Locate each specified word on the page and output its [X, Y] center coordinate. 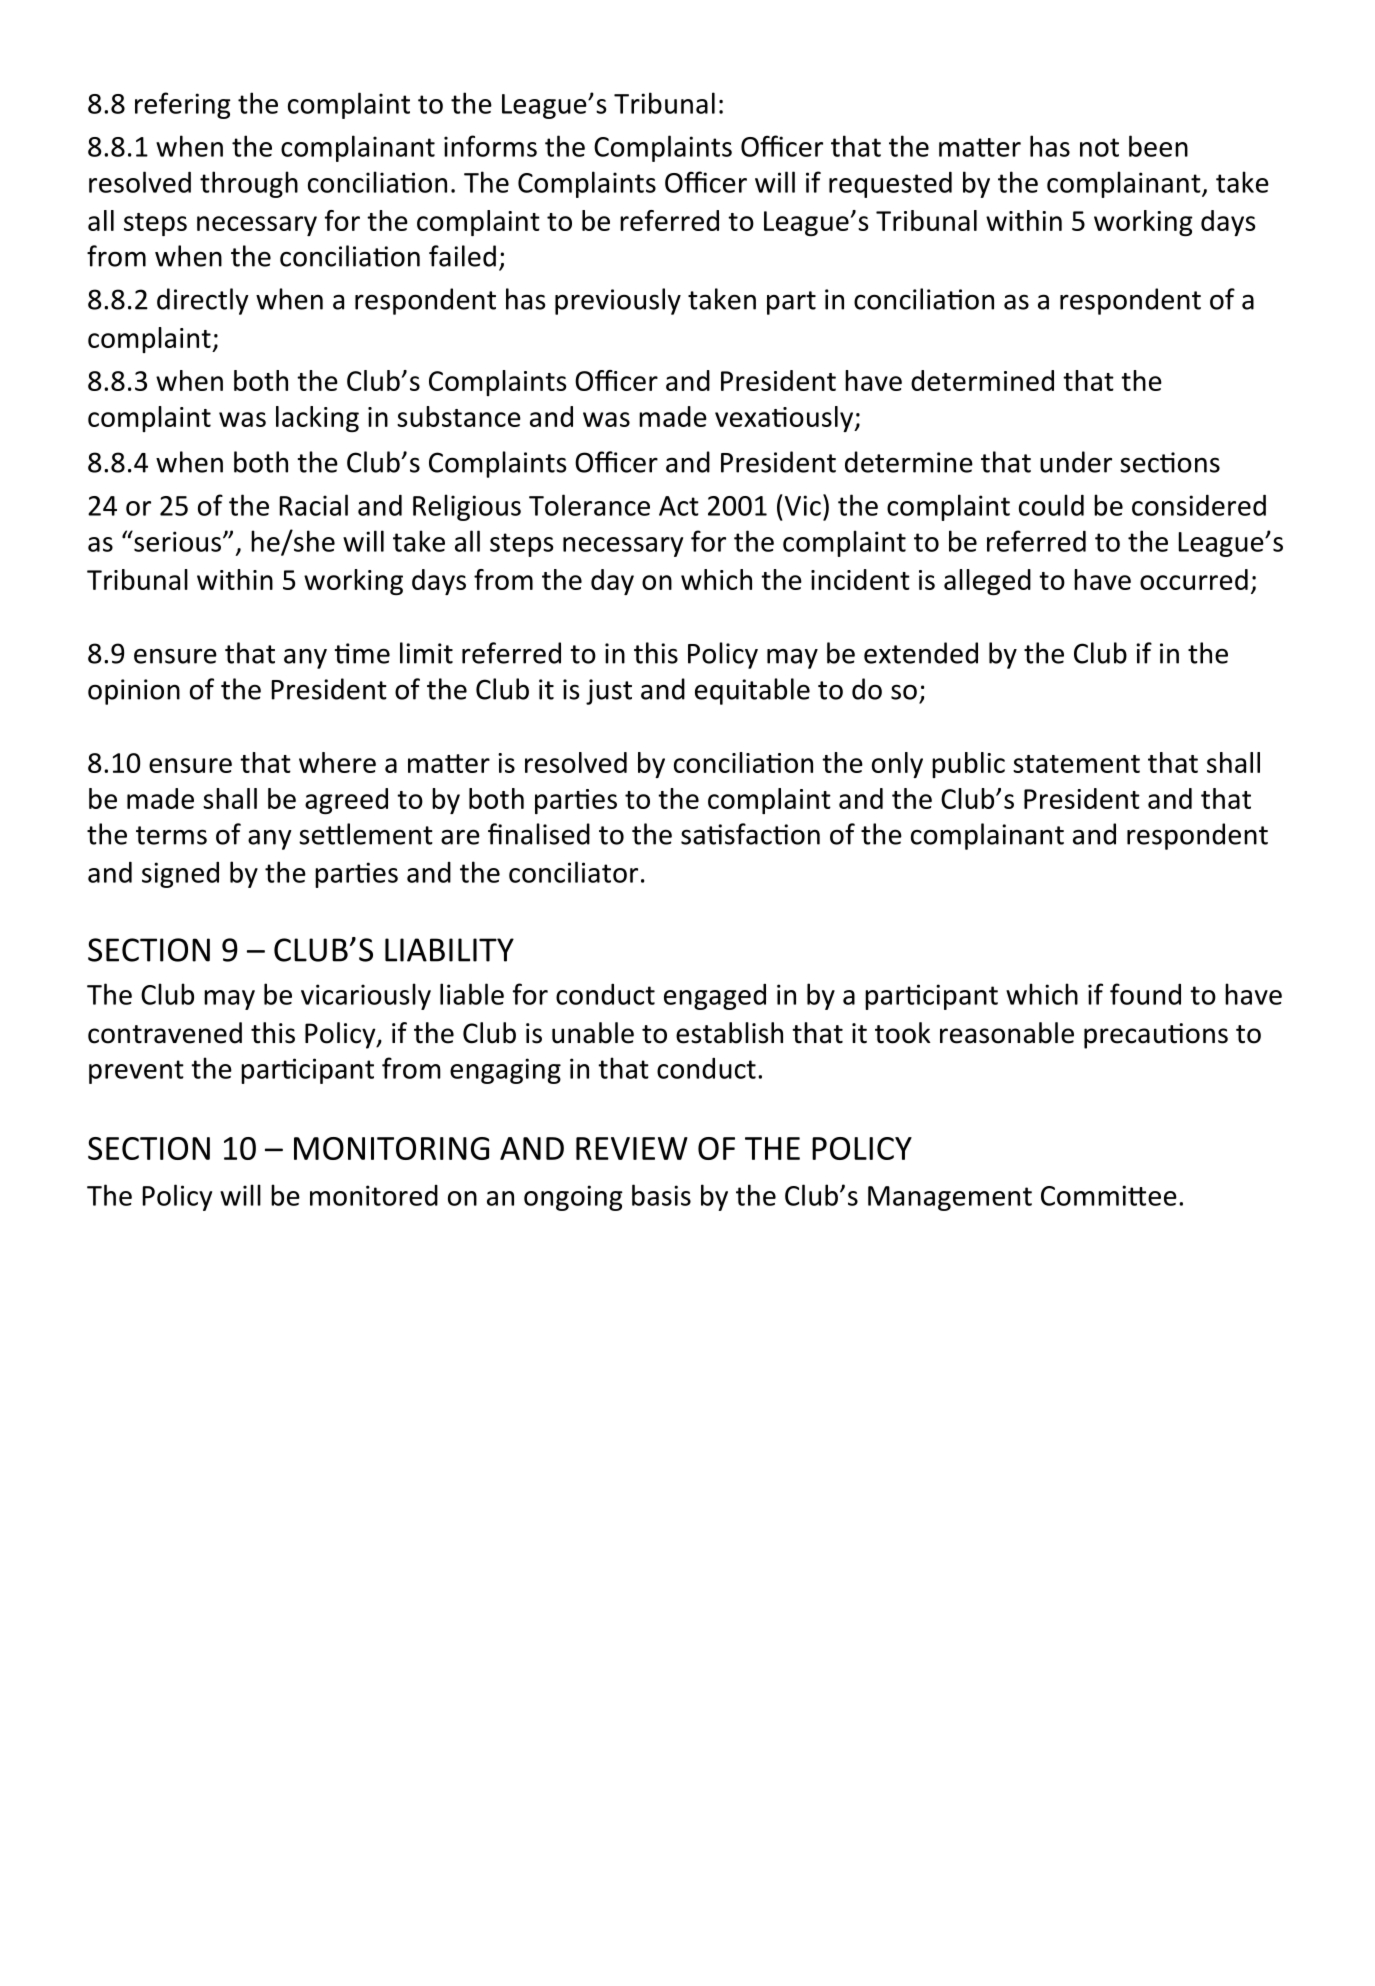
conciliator [573, 872]
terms [171, 835]
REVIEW [632, 1148]
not [1099, 147]
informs [490, 146]
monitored [374, 1195]
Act [679, 506]
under [1076, 462]
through [249, 184]
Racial [314, 505]
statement [1076, 764]
